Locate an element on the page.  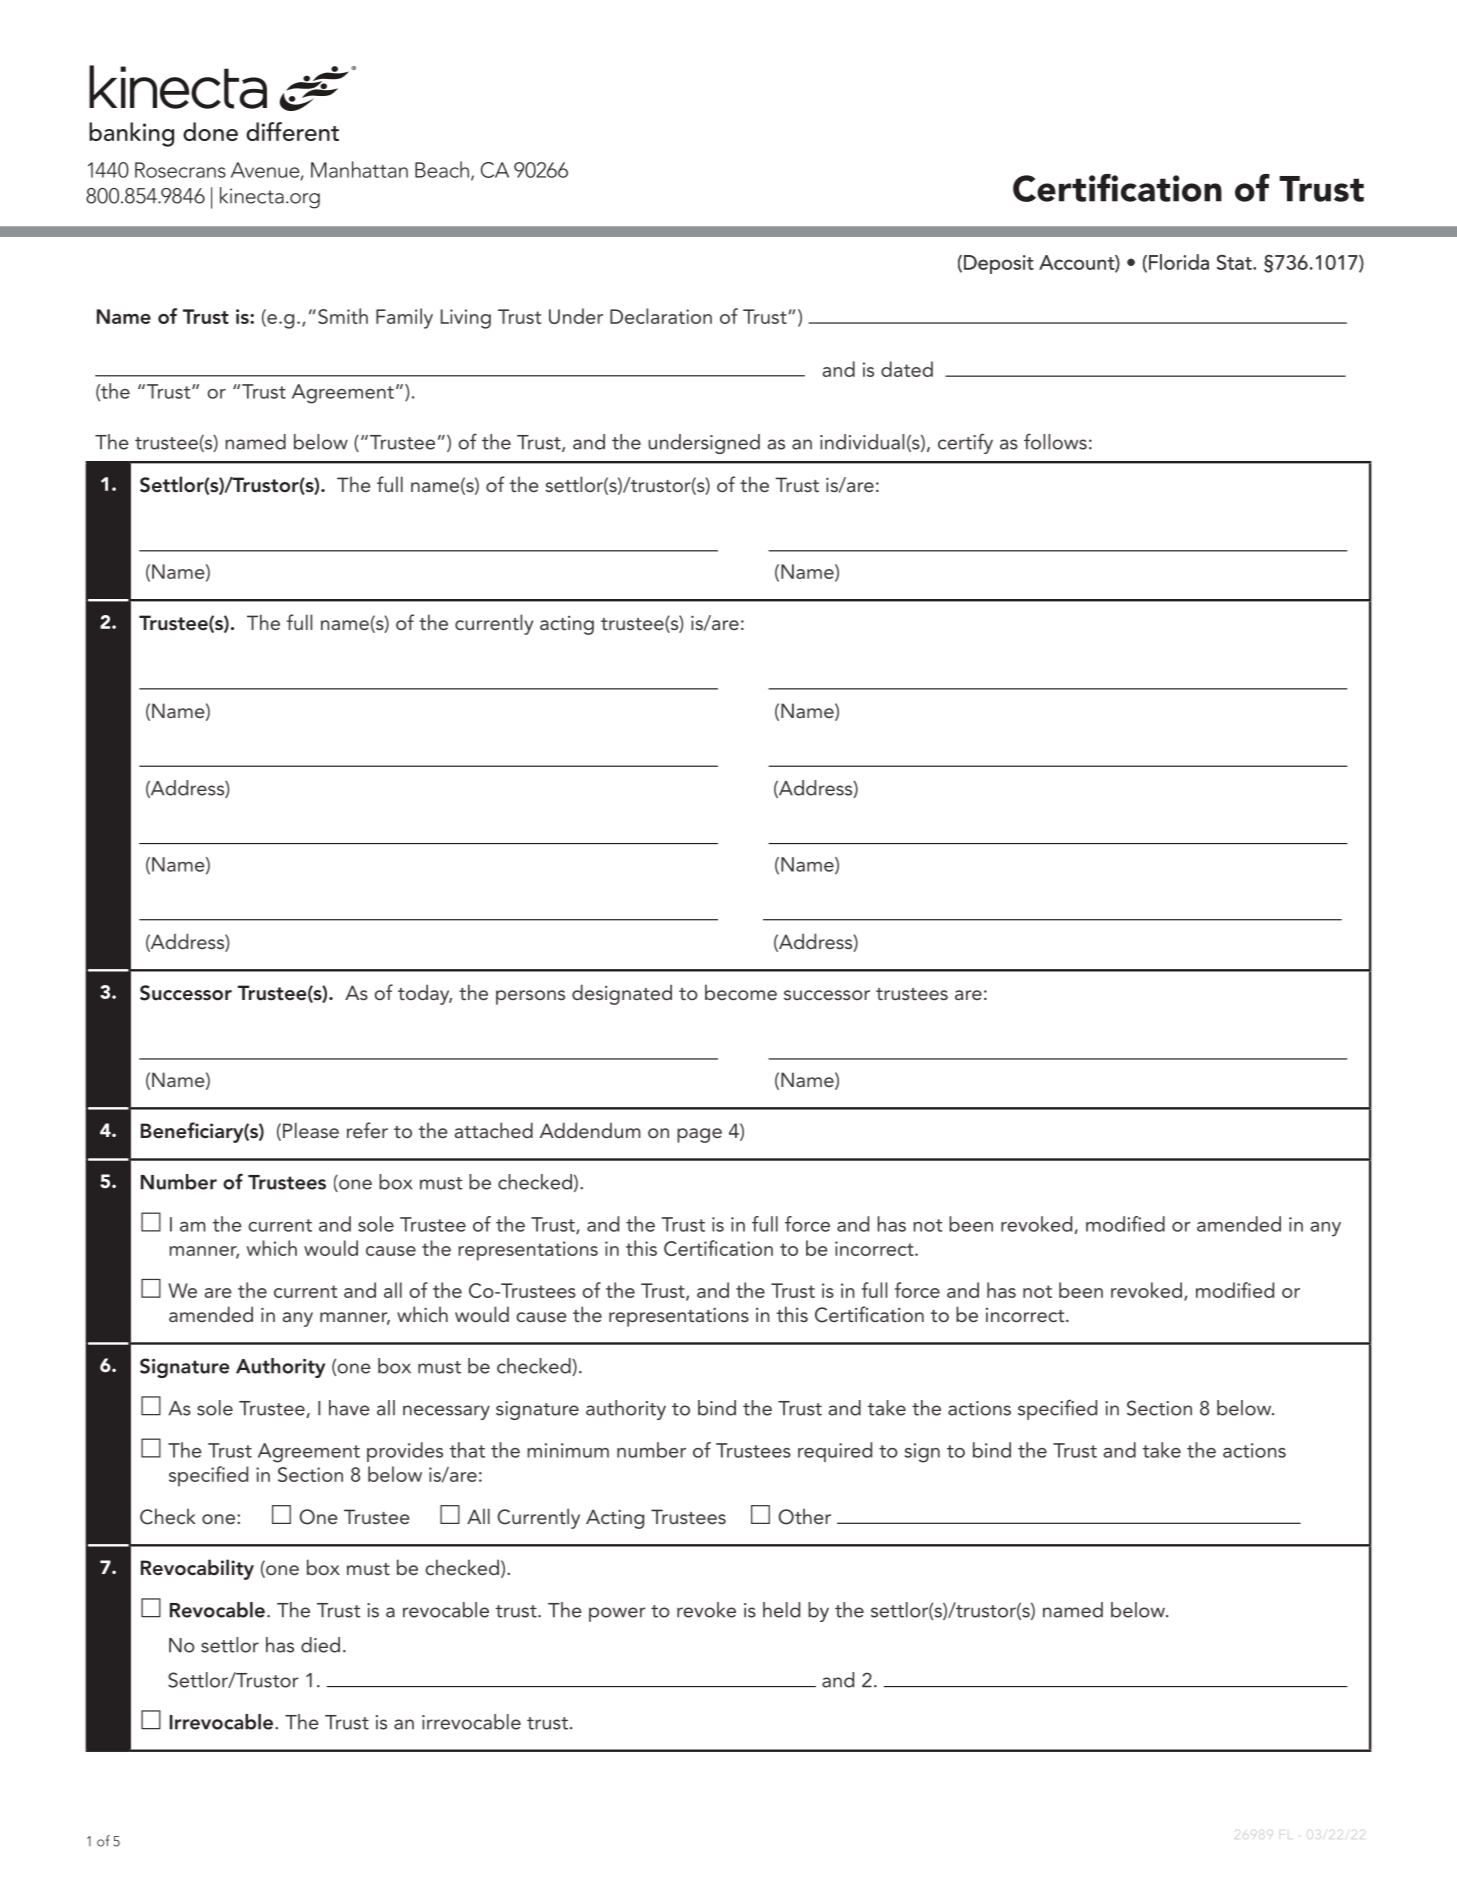
refer is located at coordinates (367, 1130).
